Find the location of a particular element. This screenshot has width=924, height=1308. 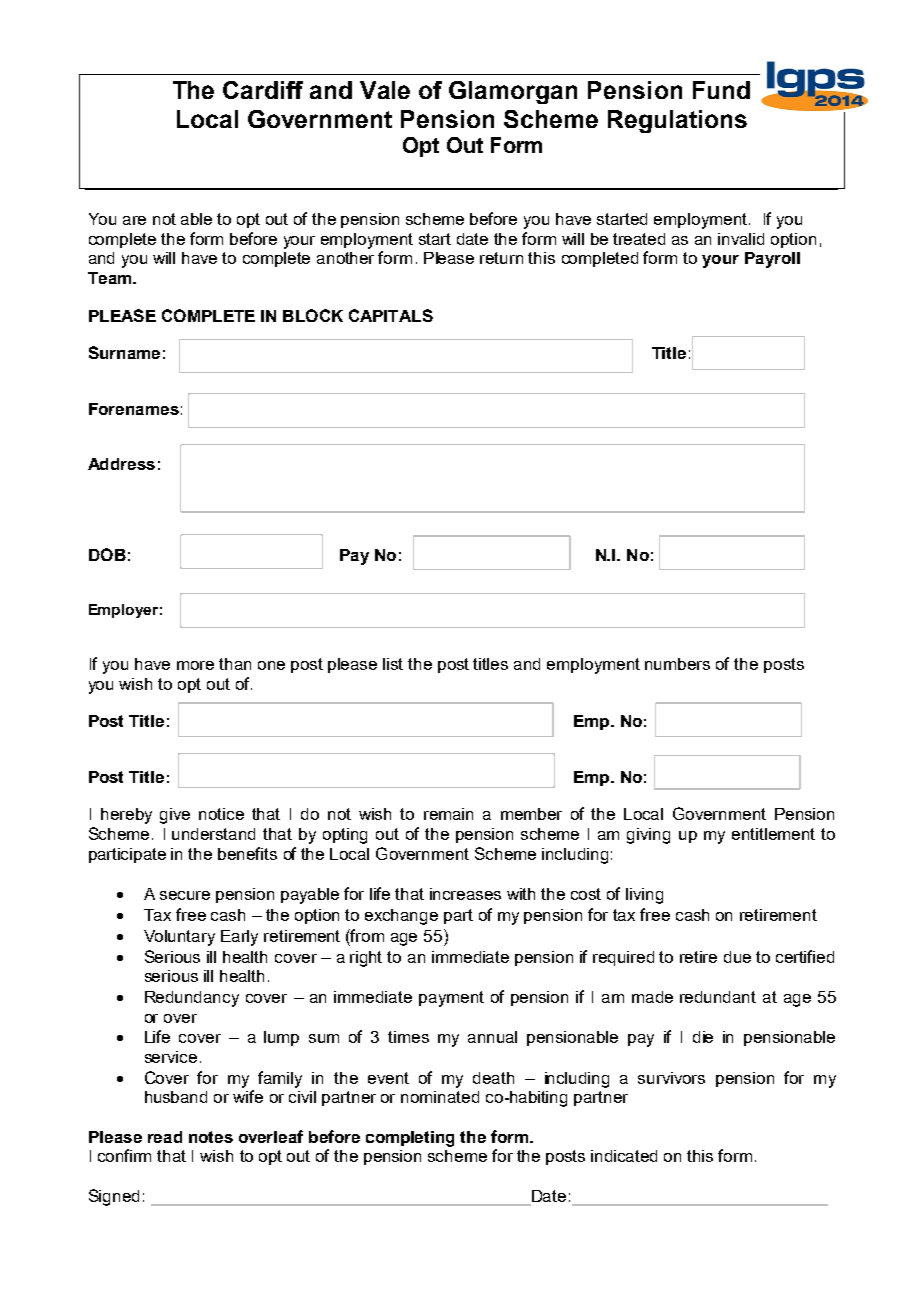

Vale is located at coordinates (385, 90).
